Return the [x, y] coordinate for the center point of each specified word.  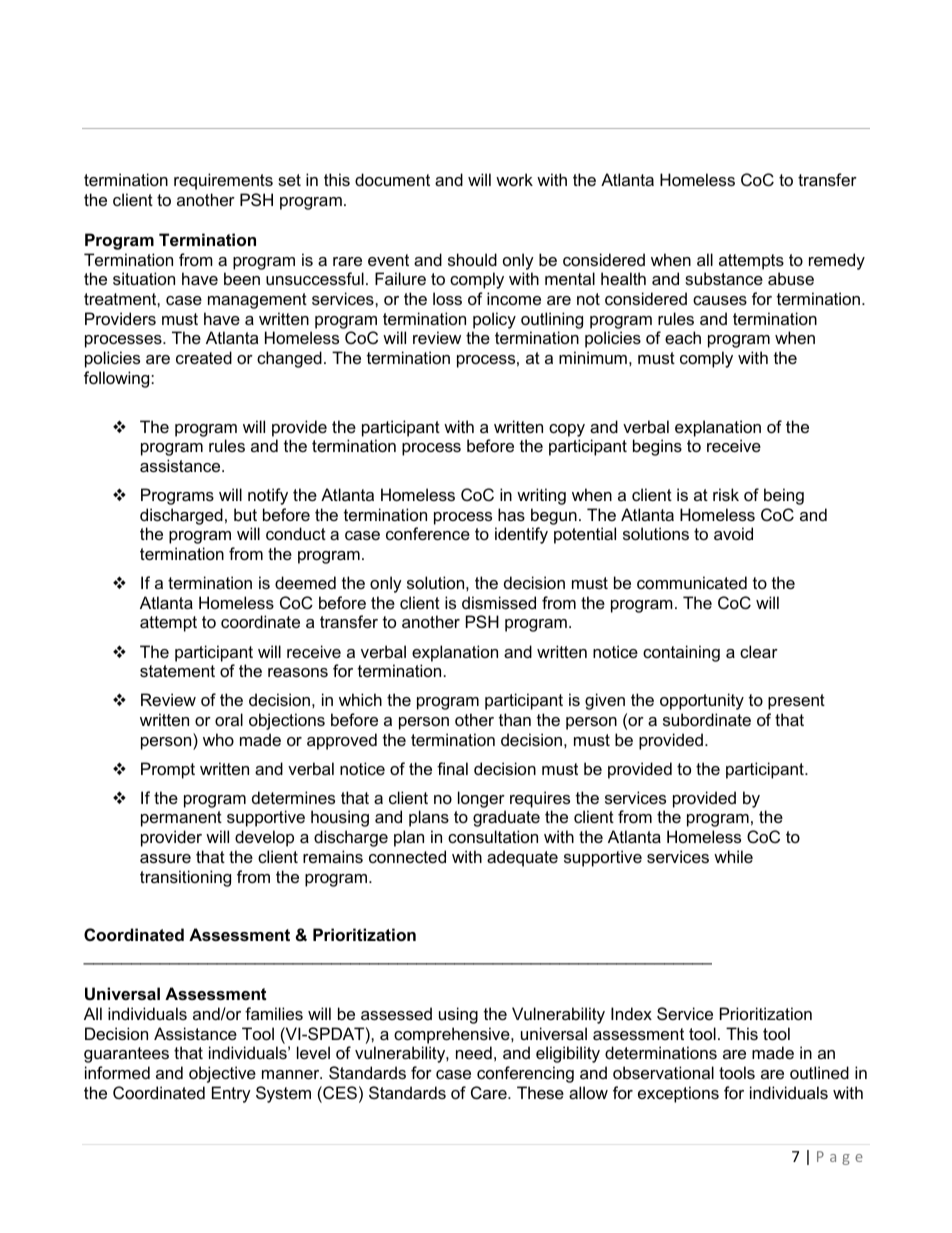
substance [724, 278]
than [515, 719]
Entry [231, 1094]
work [514, 179]
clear [759, 651]
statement [177, 671]
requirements [223, 181]
